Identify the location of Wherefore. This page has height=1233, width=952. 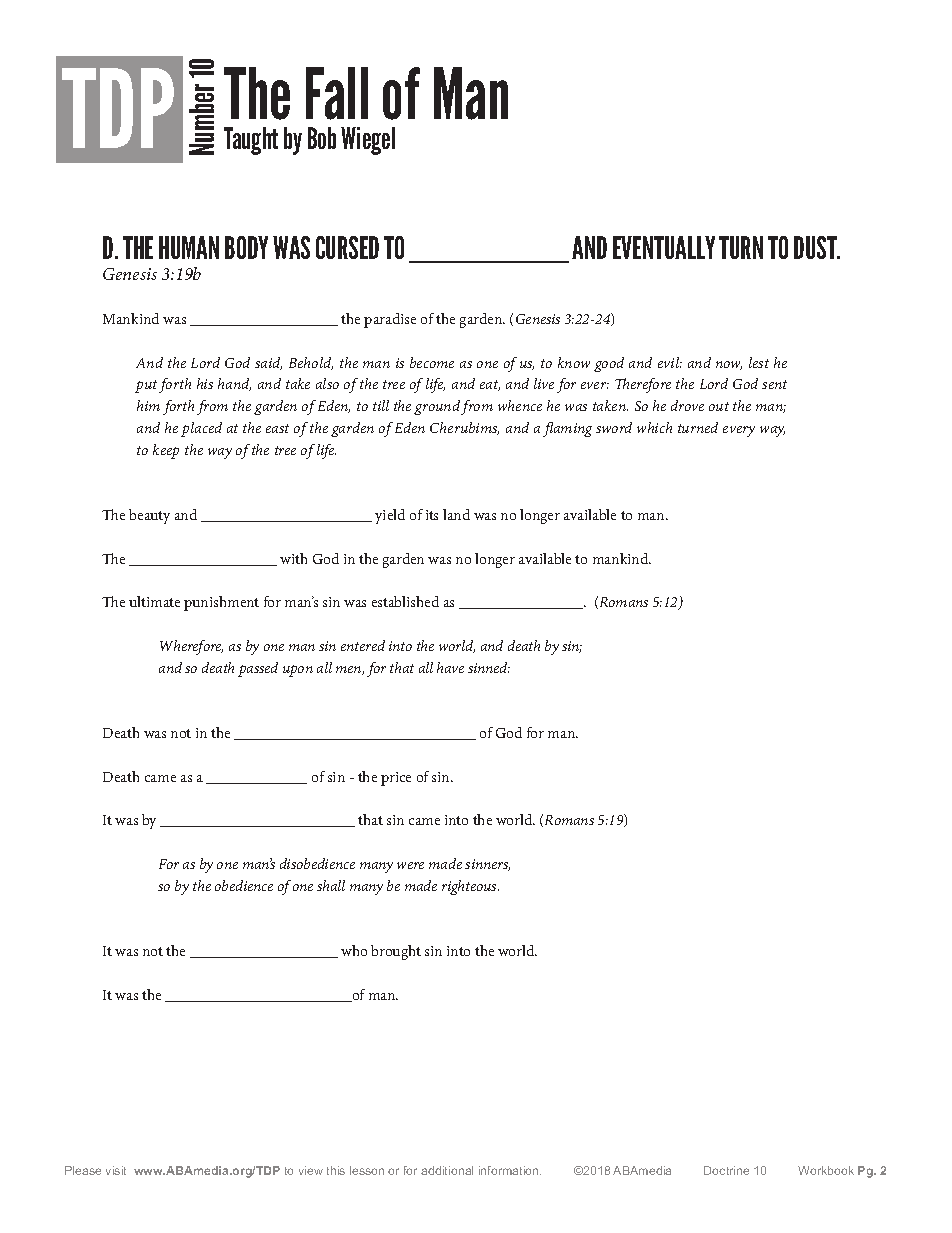
(191, 647).
